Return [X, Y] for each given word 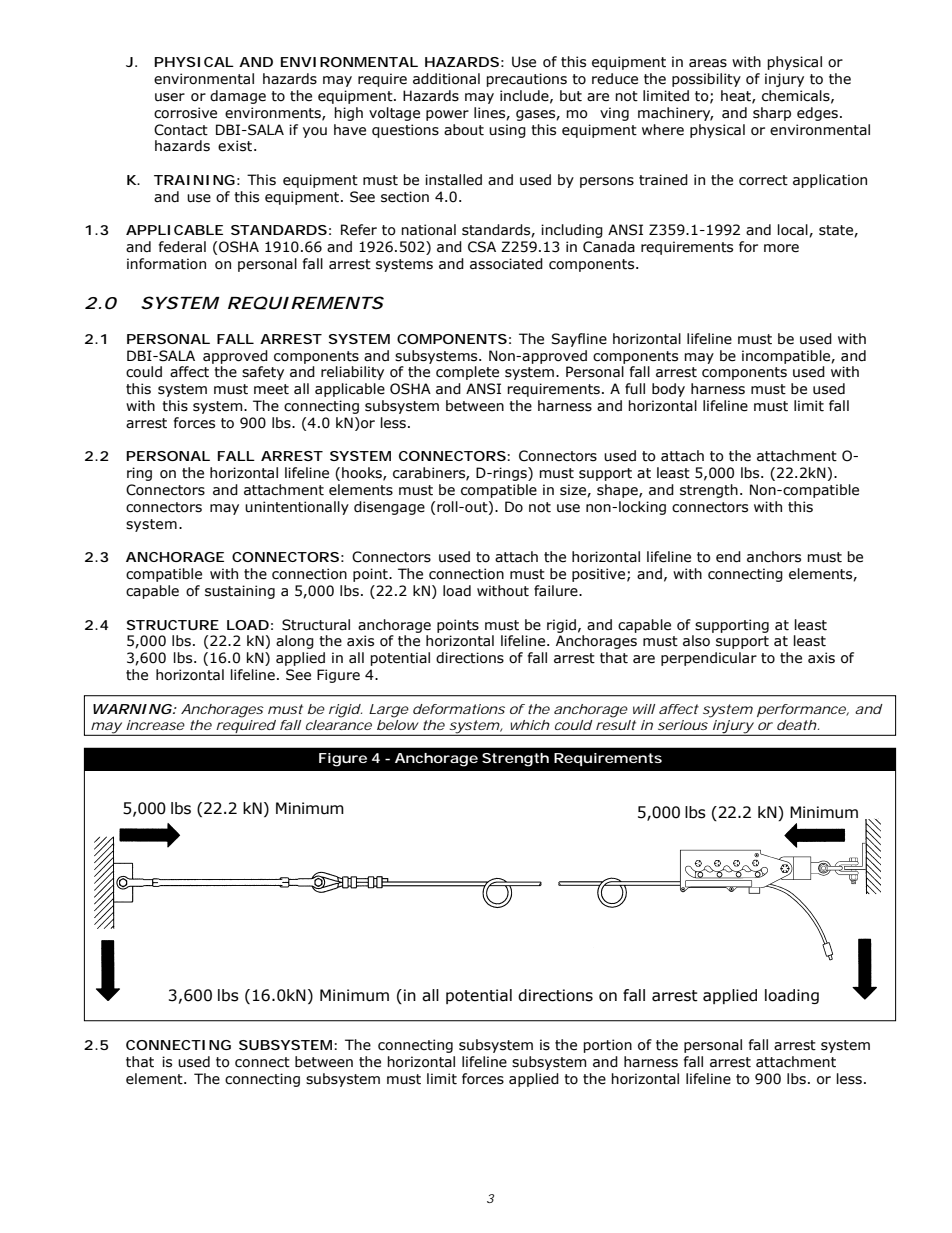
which [530, 725]
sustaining [240, 592]
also [696, 641]
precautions [526, 80]
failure [557, 591]
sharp [772, 114]
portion [607, 1046]
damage [238, 97]
